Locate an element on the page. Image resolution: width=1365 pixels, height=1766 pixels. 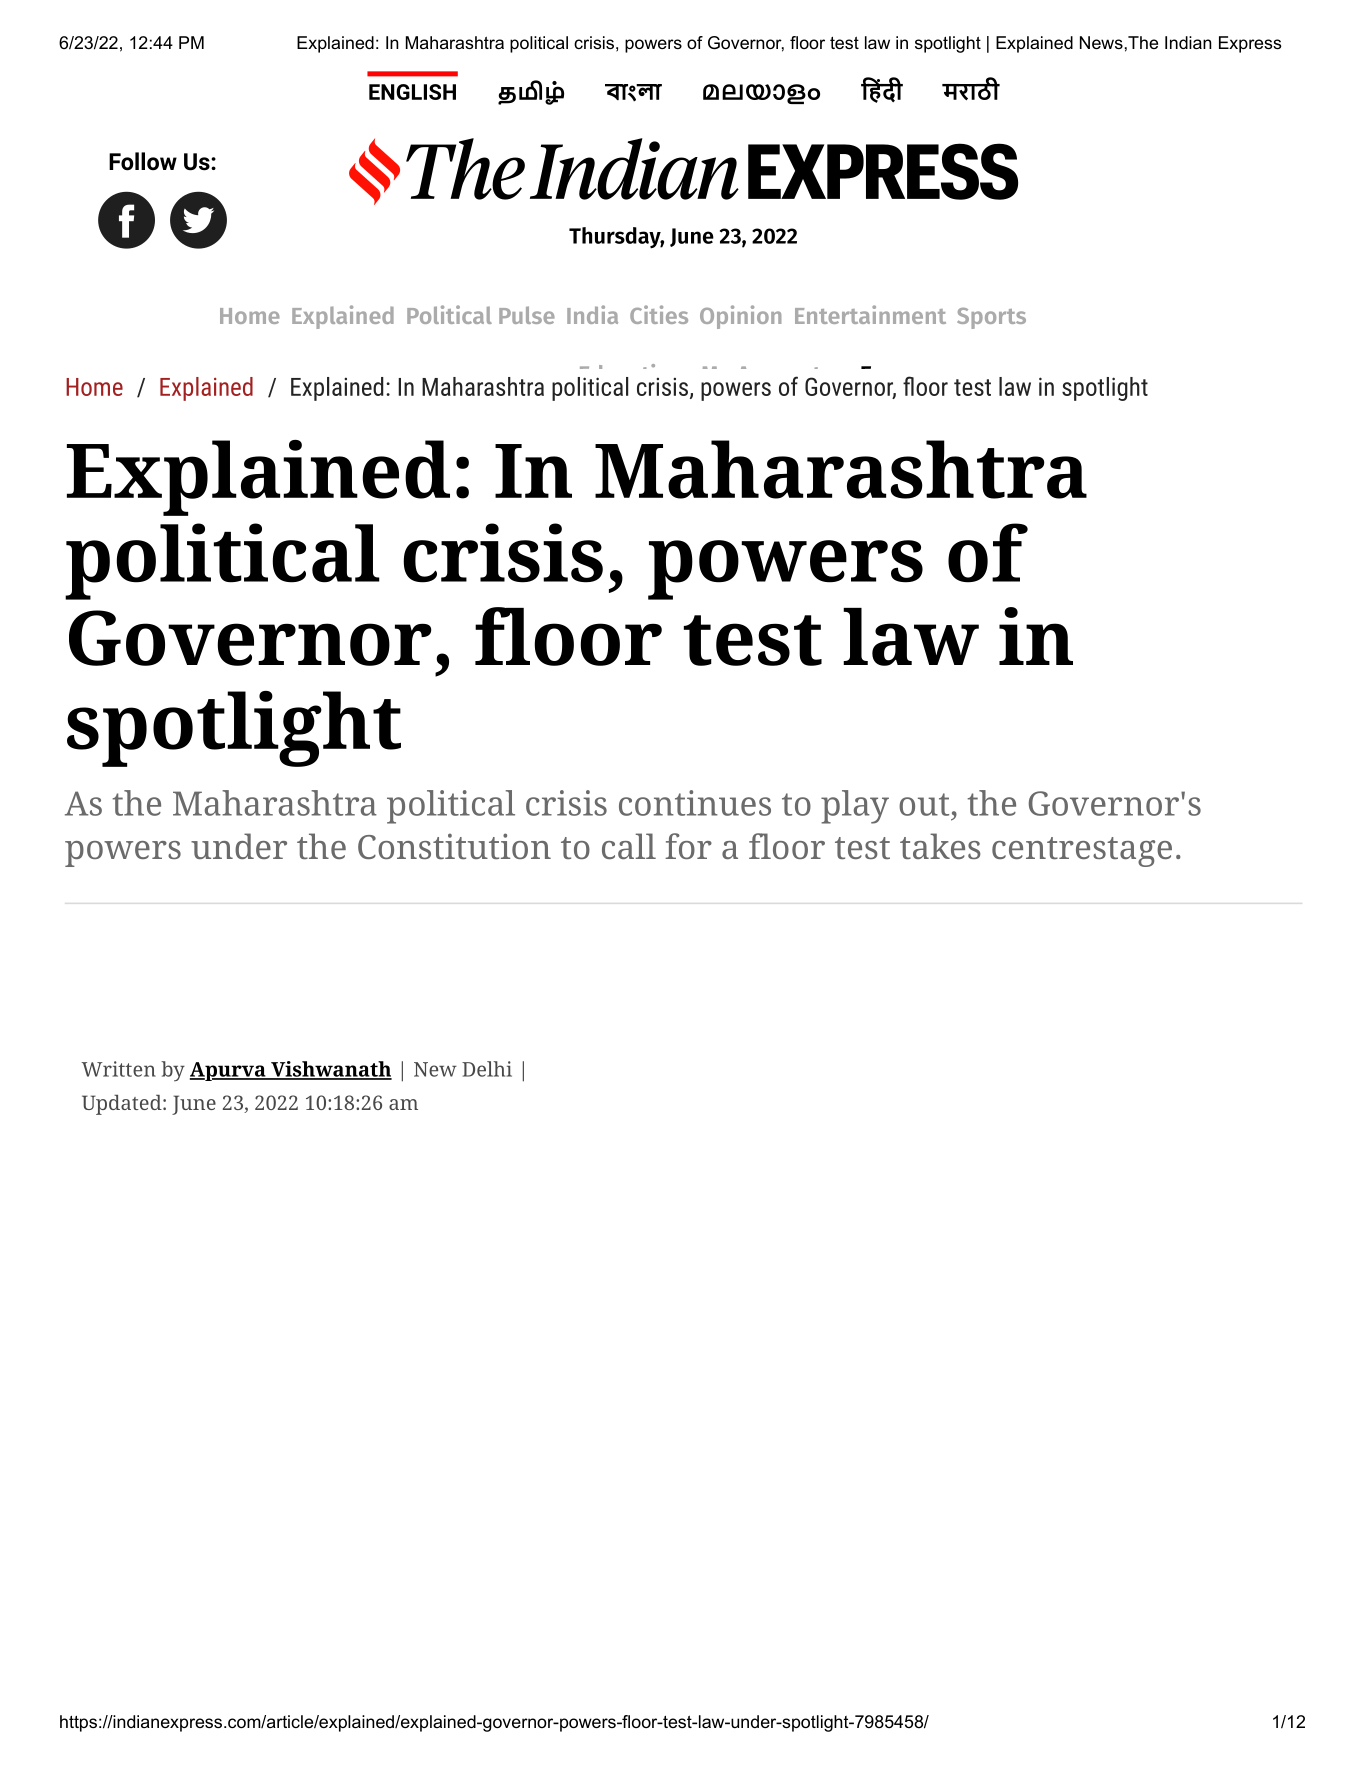
Delhi is located at coordinates (487, 1069).
